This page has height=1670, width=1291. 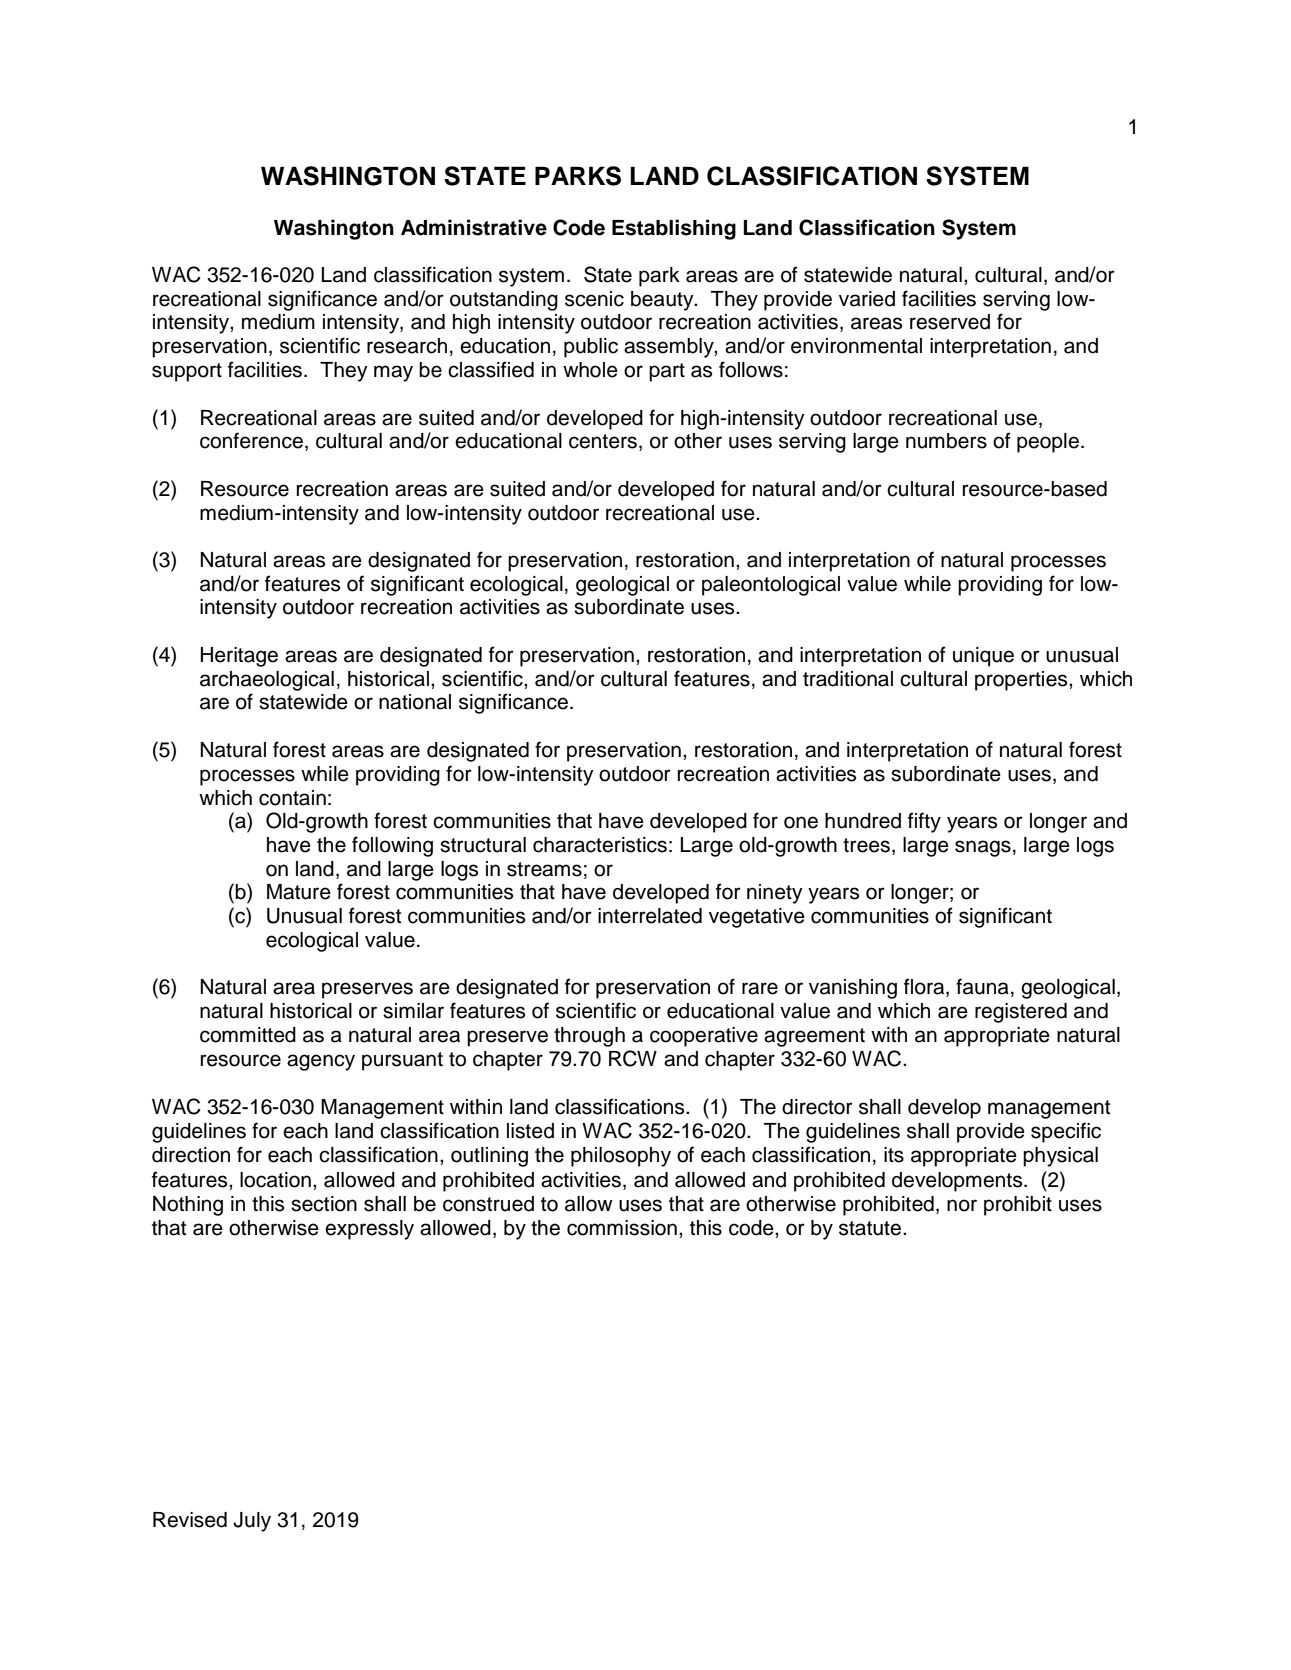 What do you see at coordinates (299, 892) in the page?
I see `Mature` at bounding box center [299, 892].
